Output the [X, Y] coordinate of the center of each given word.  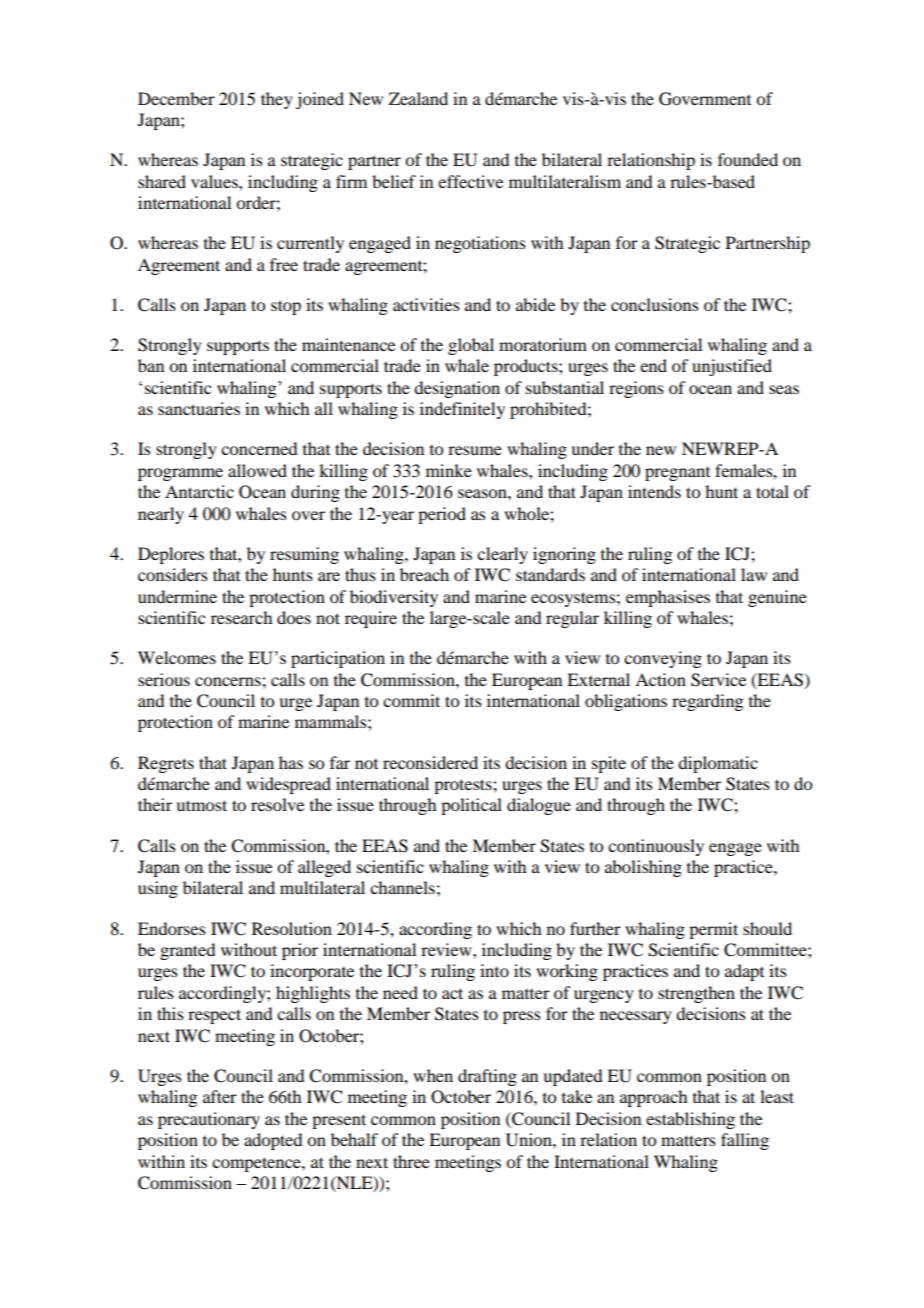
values [215, 181]
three [411, 1161]
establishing [690, 1120]
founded [748, 159]
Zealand [418, 98]
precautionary [209, 1120]
